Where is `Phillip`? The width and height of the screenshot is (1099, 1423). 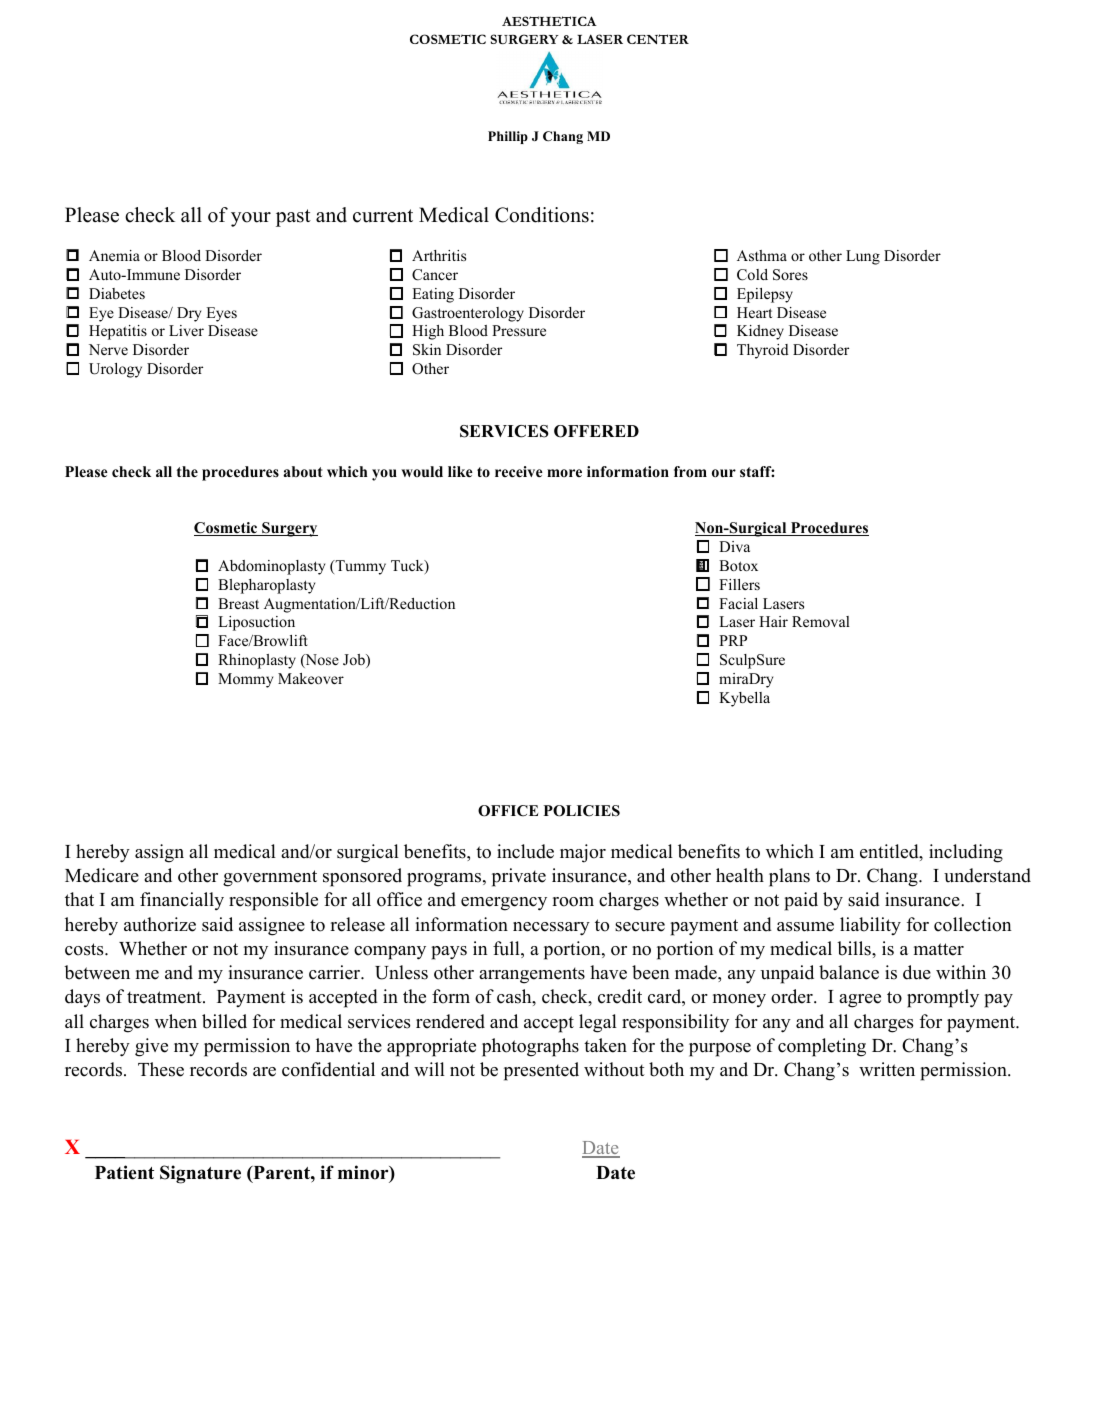
Phillip is located at coordinates (508, 137).
